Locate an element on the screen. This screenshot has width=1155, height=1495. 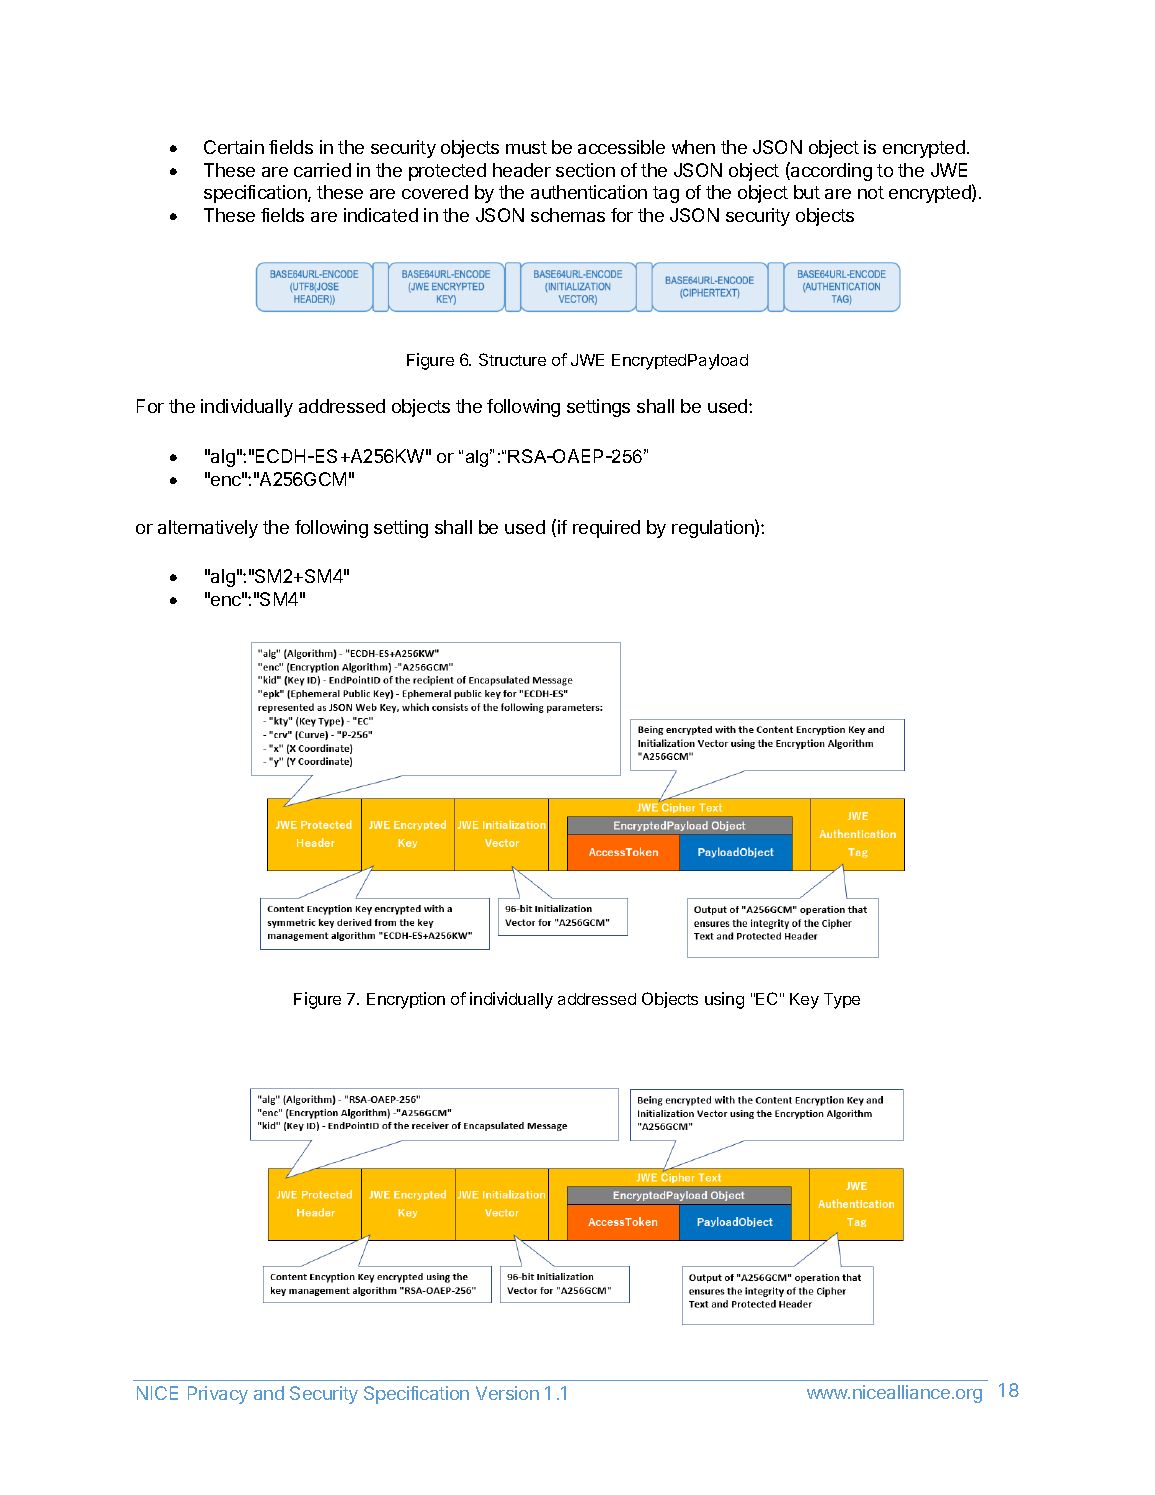
indicated is located at coordinates (381, 215).
